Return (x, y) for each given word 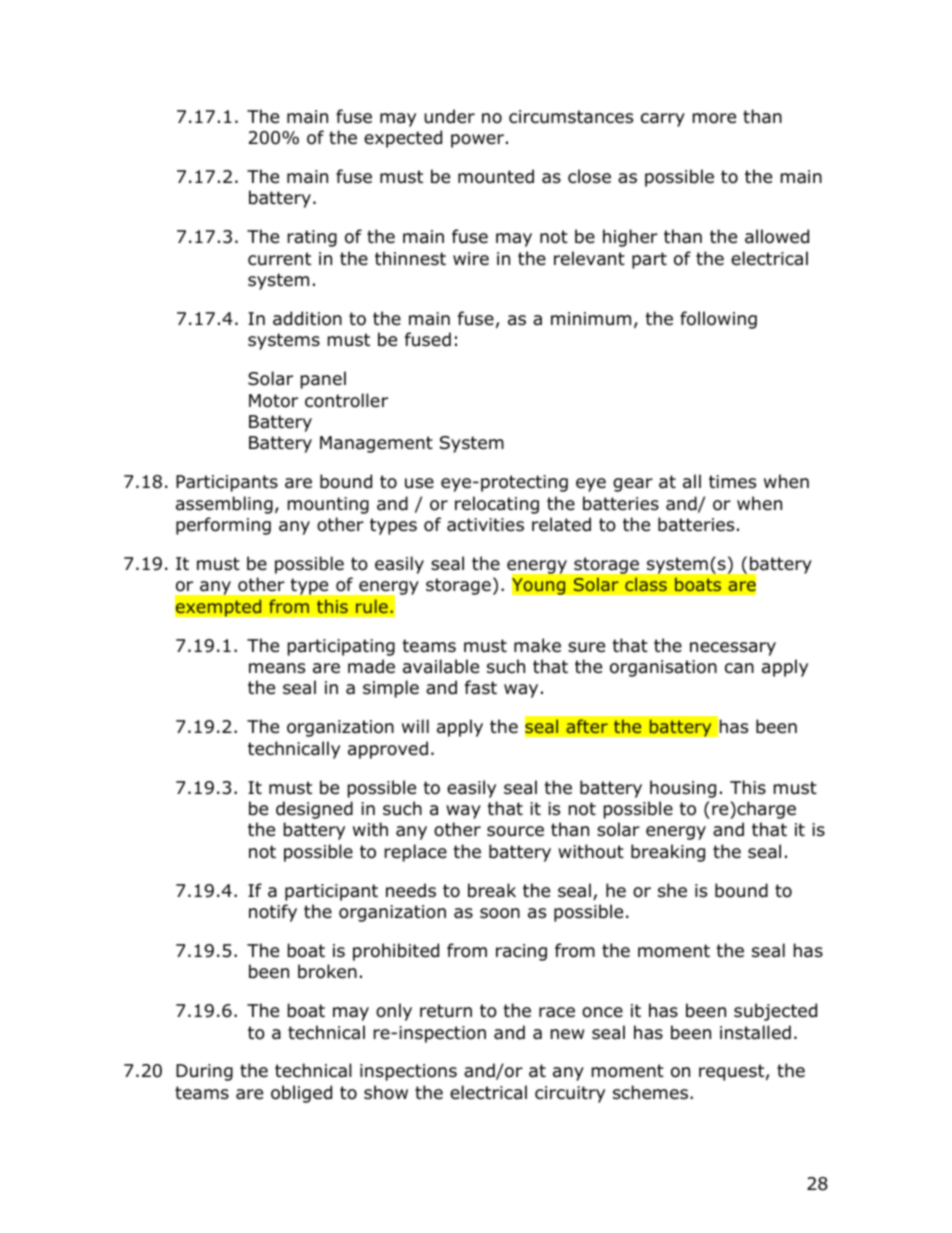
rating (312, 238)
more (714, 118)
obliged (301, 1094)
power (477, 141)
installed (755, 1032)
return (446, 1011)
